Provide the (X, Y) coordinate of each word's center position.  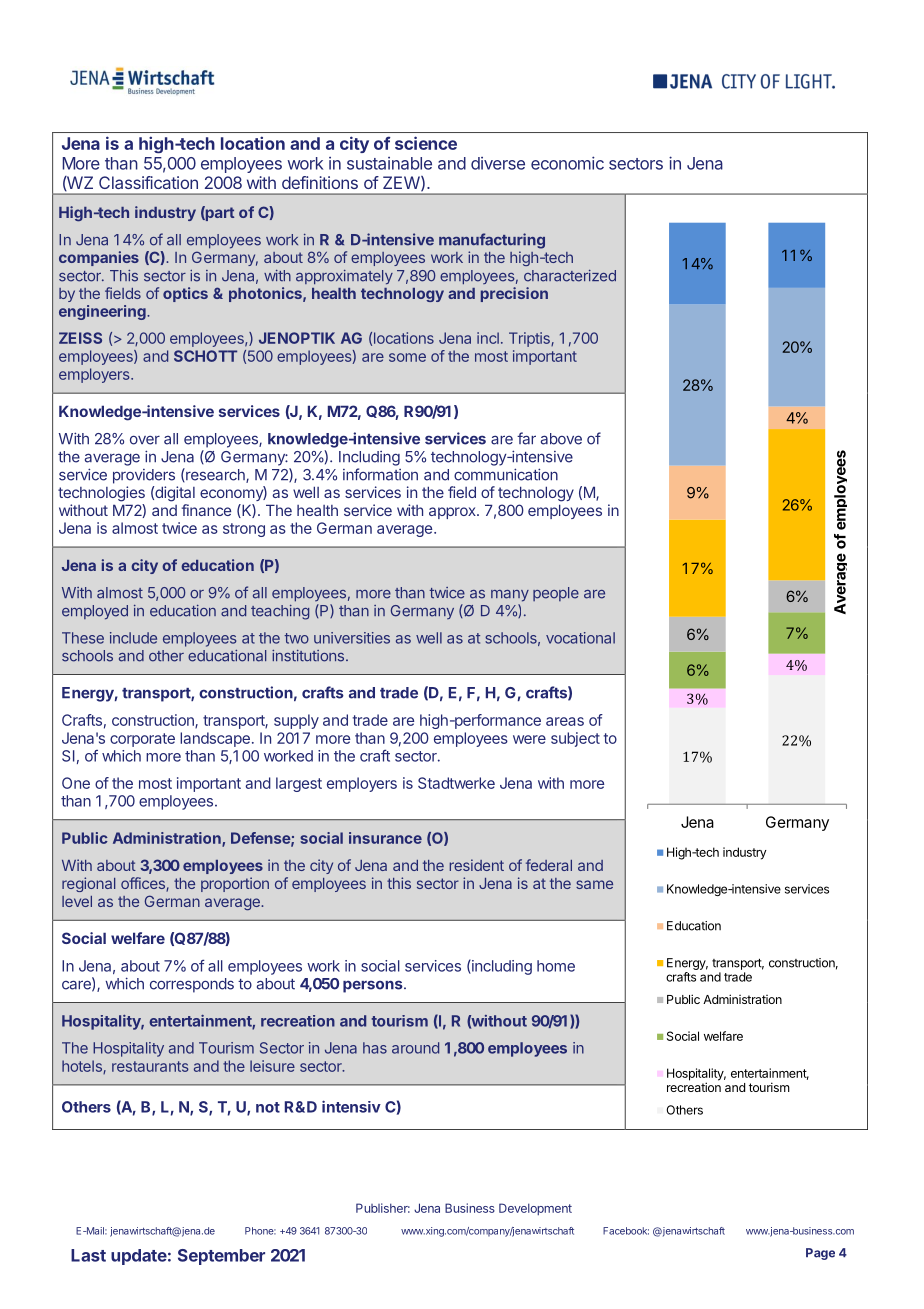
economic (567, 163)
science (426, 143)
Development (535, 1209)
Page (820, 1254)
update (139, 1257)
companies (99, 258)
